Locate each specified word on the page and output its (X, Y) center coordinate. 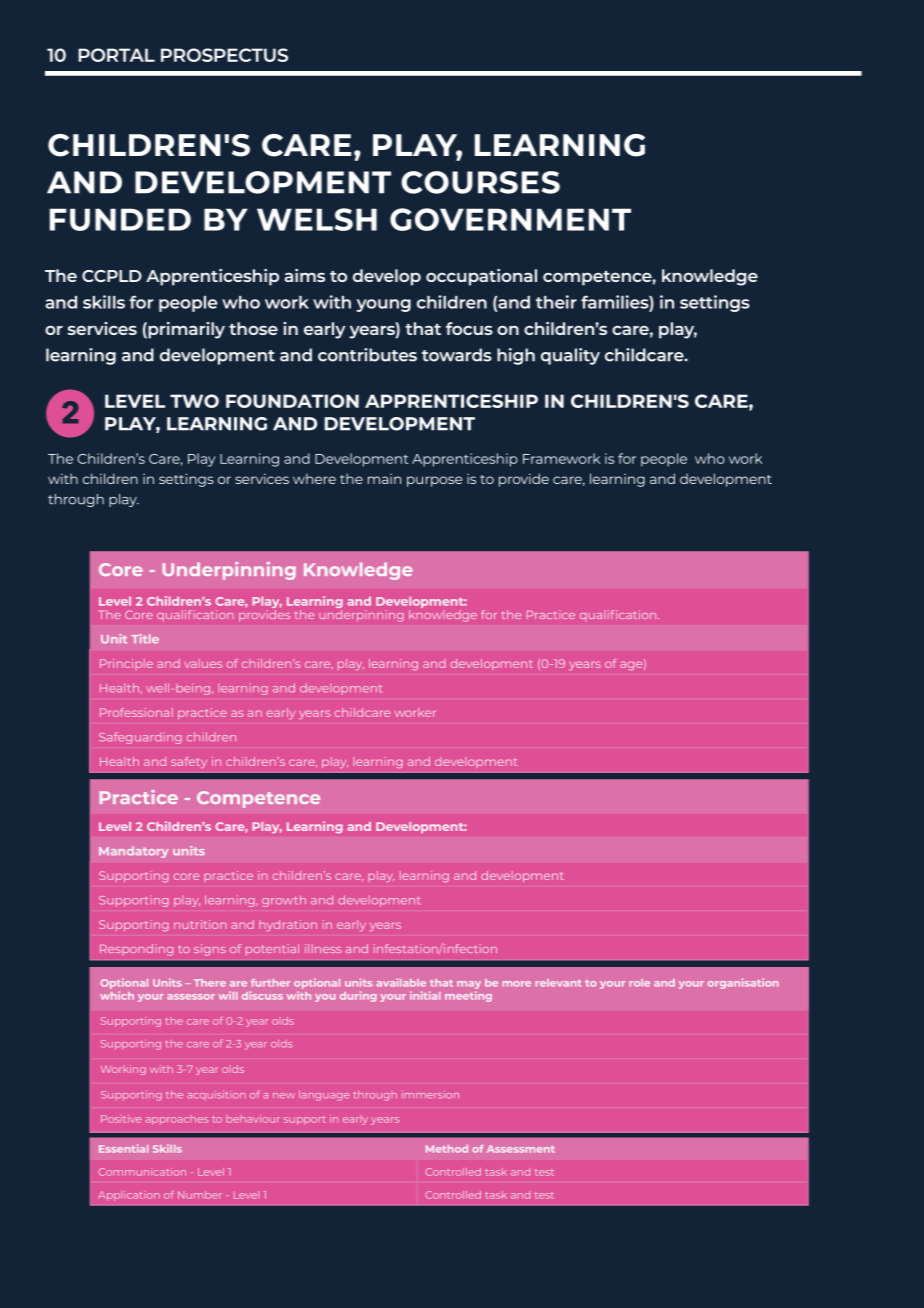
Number (200, 1195)
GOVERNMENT (510, 219)
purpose (434, 481)
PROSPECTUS (224, 55)
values (203, 663)
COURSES (480, 182)
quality (570, 356)
